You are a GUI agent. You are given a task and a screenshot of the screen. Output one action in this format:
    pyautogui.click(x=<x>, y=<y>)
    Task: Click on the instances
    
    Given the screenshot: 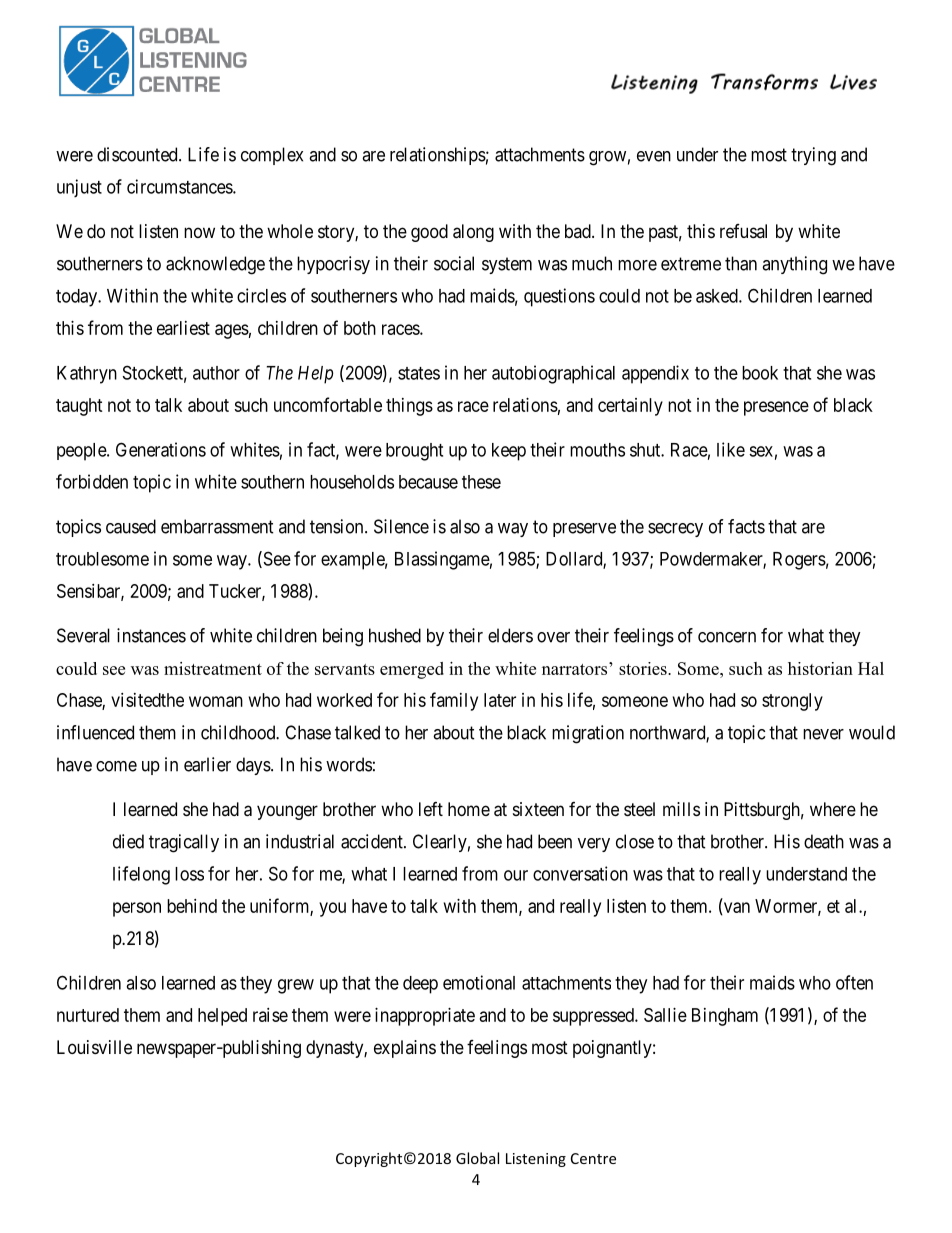 What is the action you would take?
    pyautogui.click(x=151, y=635)
